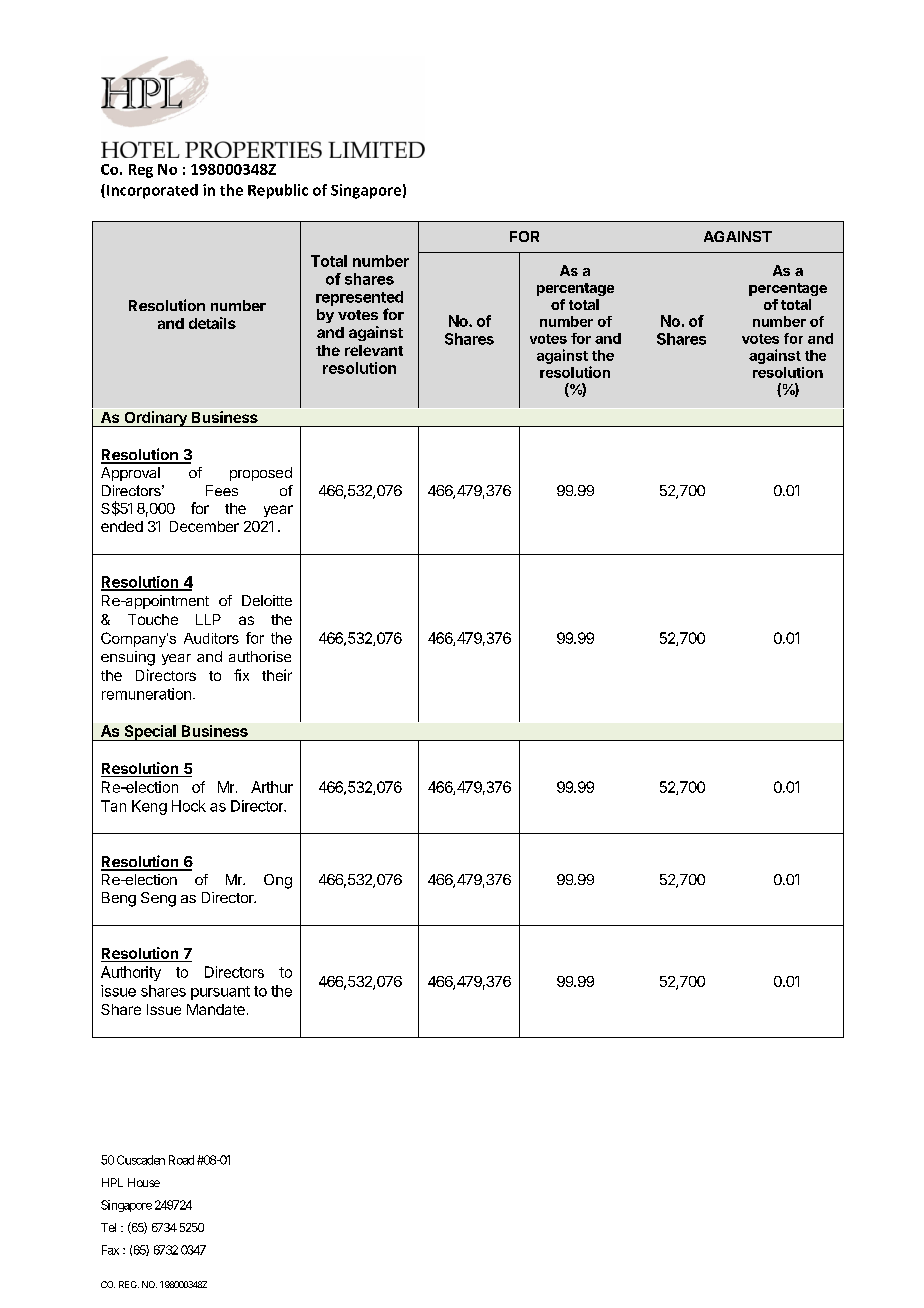  Describe the element at coordinates (278, 191) in the screenshot. I see `Republic` at that location.
